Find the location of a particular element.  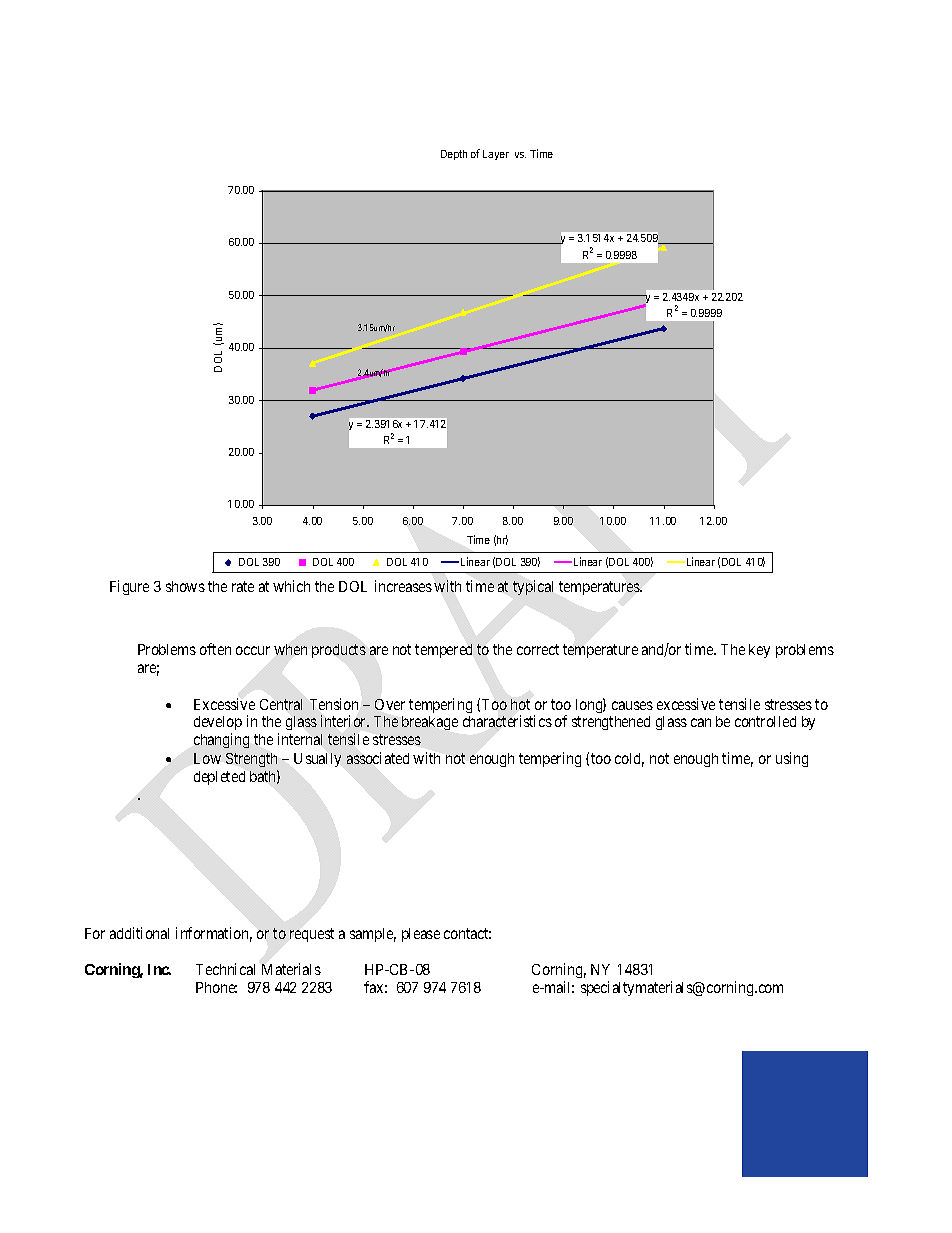

Depth is located at coordinates (454, 155).
